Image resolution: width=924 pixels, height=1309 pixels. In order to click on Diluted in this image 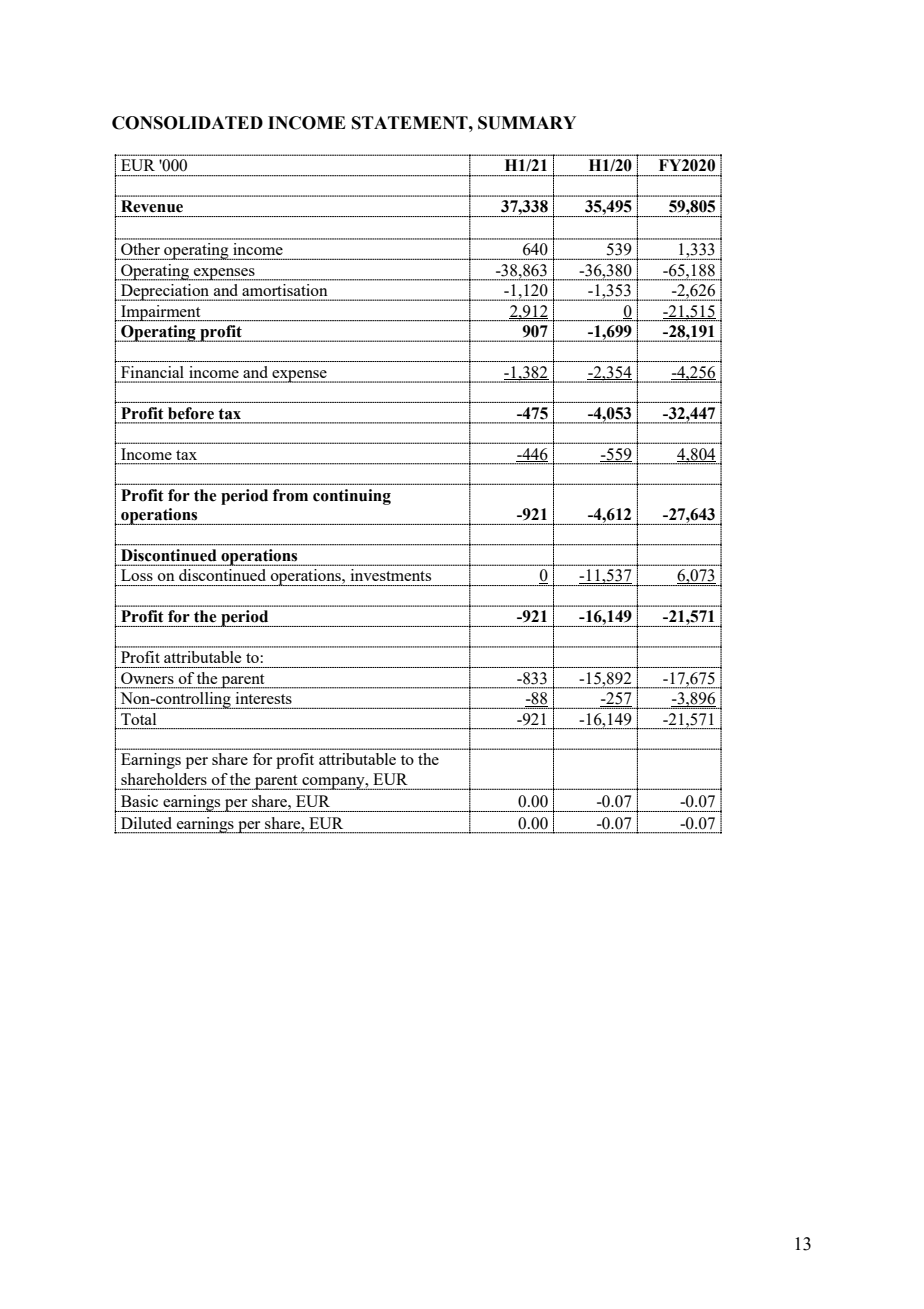, I will do `click(146, 823)`.
